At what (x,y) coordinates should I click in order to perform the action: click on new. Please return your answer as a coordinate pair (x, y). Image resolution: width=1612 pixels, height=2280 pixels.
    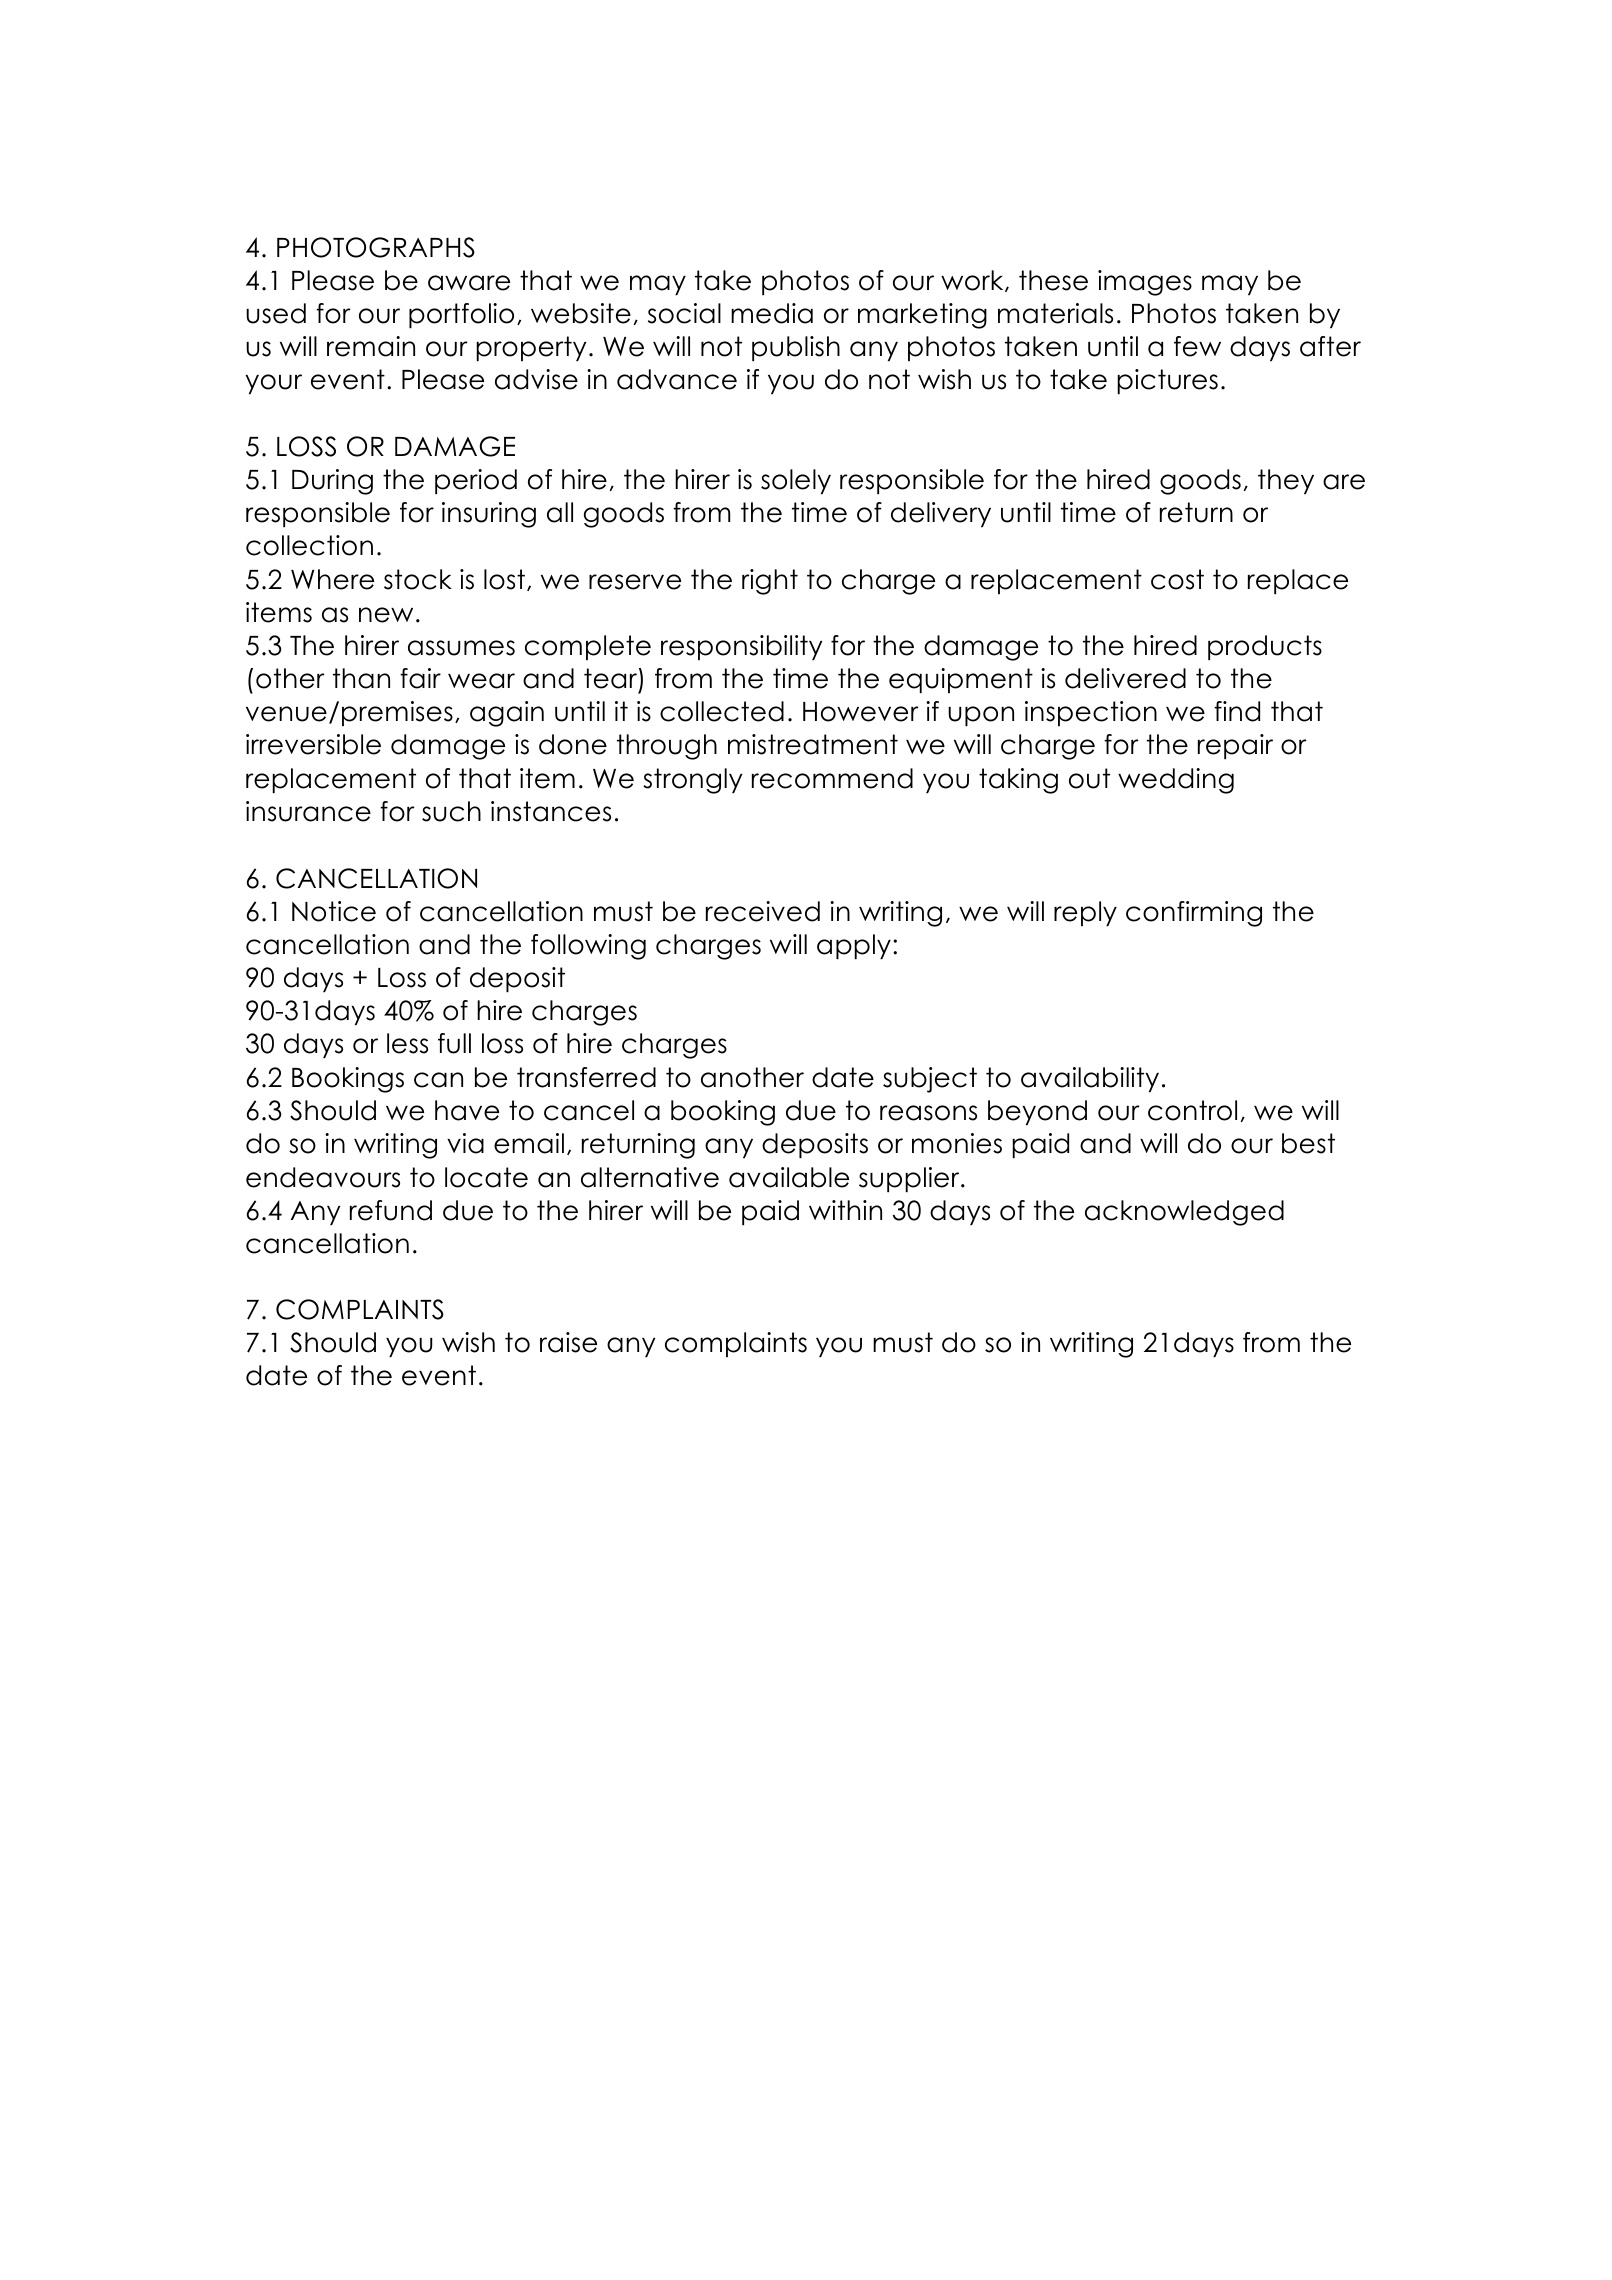
    Looking at the image, I should click on (386, 615).
